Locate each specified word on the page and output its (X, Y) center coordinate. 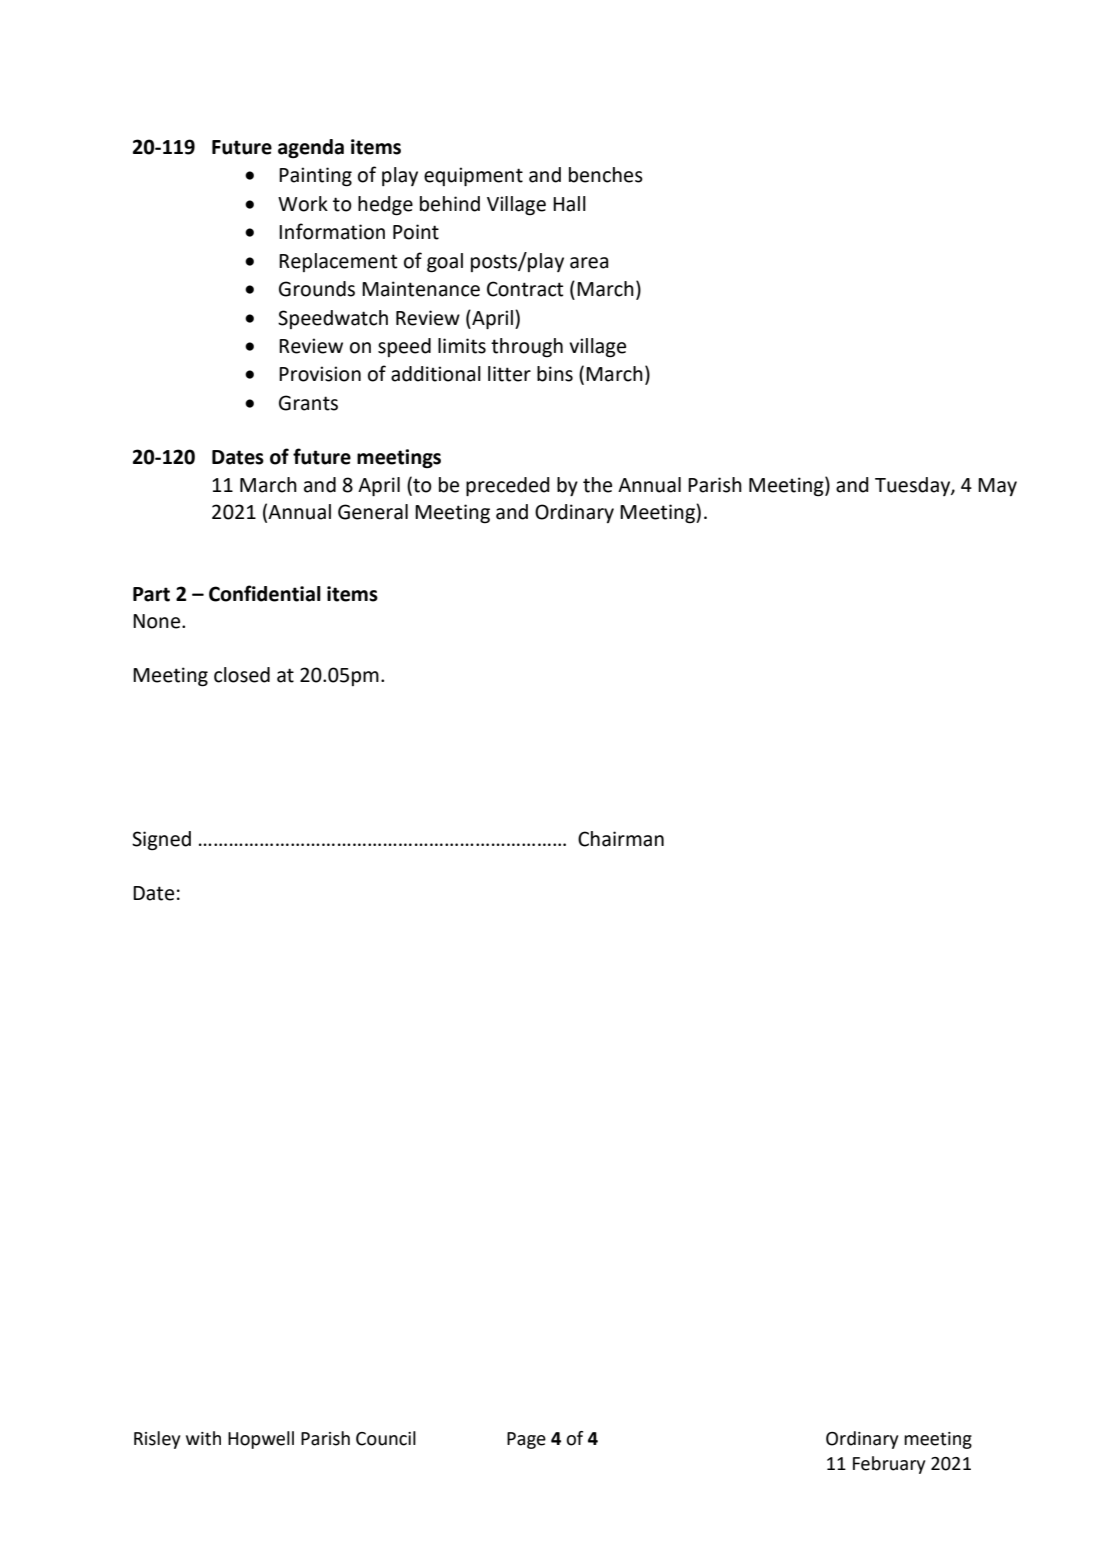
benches (606, 175)
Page (526, 1440)
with (203, 1438)
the (597, 485)
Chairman (621, 839)
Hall (569, 204)
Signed (161, 841)
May (997, 487)
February (889, 1465)
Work (303, 204)
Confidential (265, 593)
